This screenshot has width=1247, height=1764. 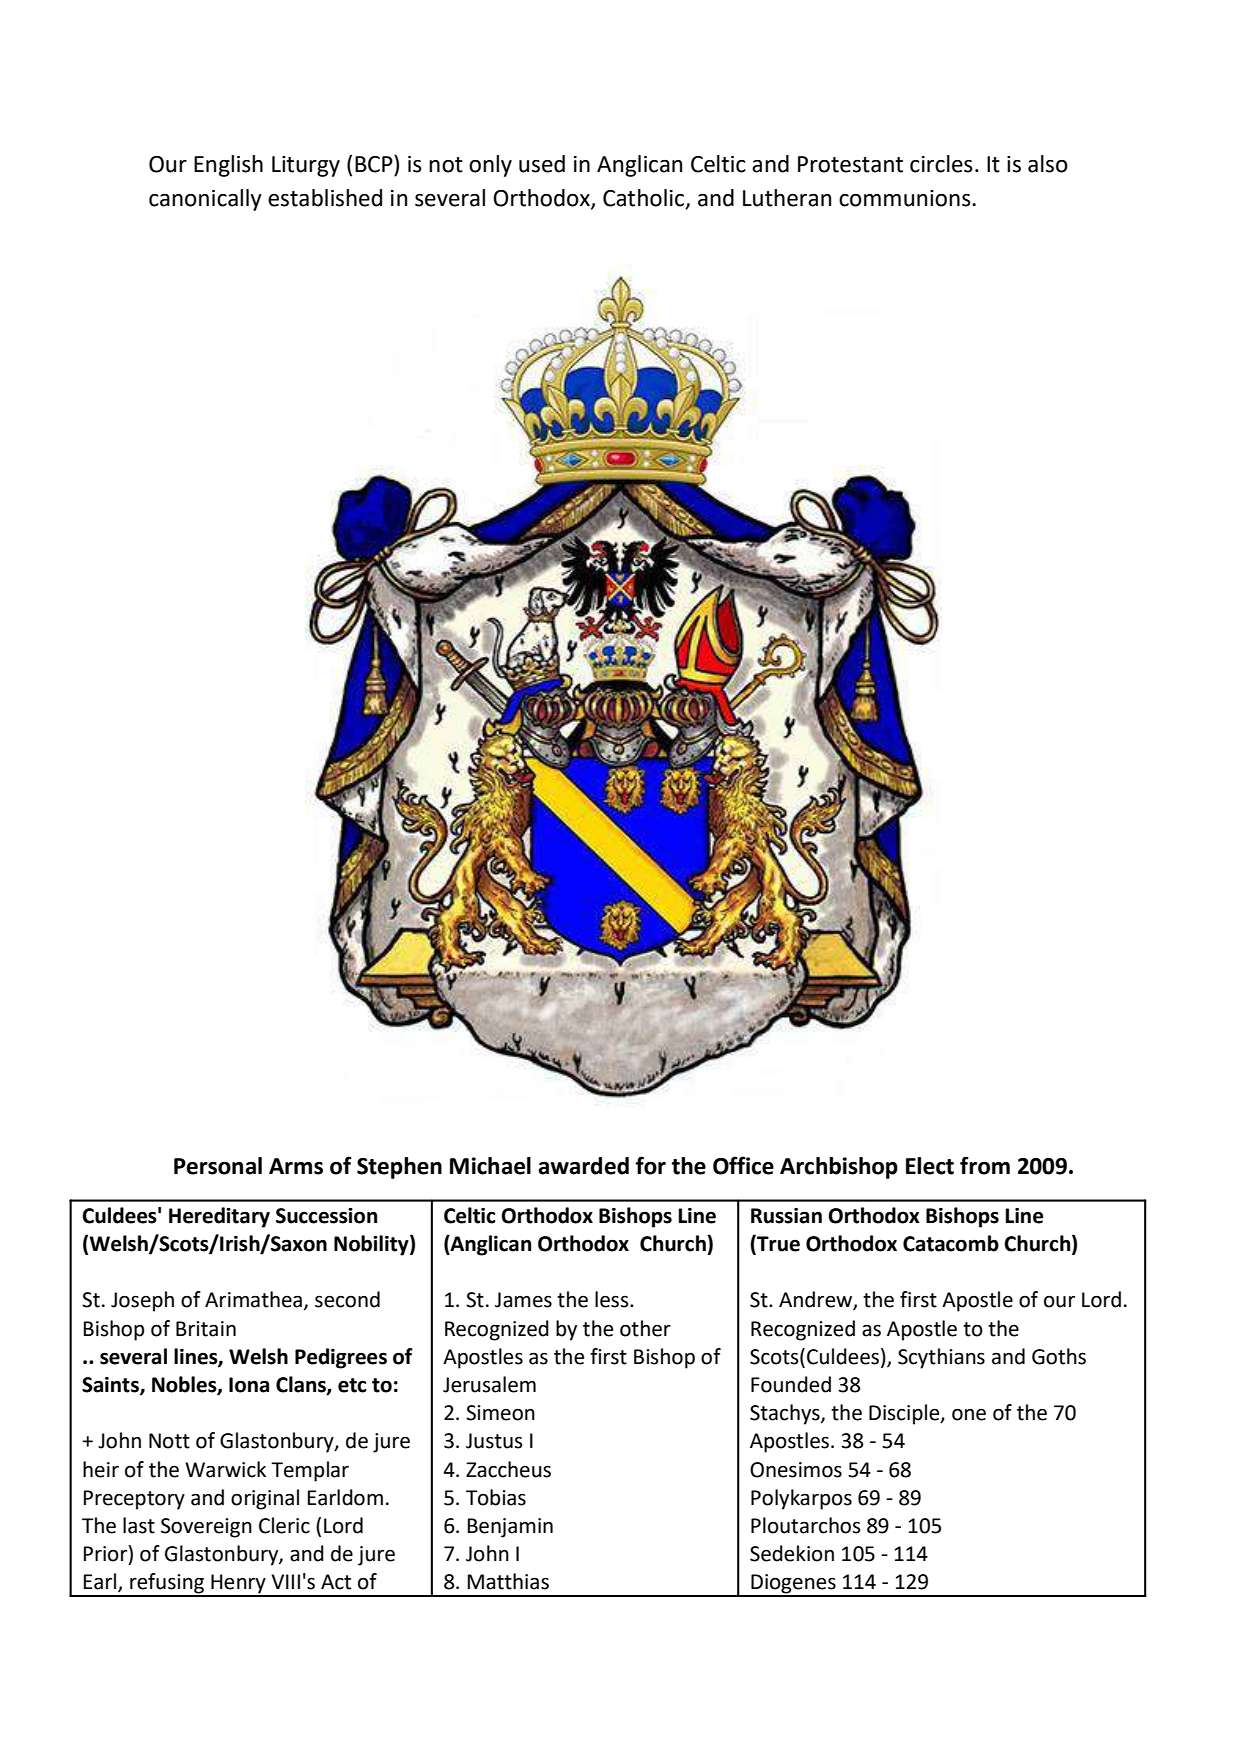 What do you see at coordinates (941, 164) in the screenshot?
I see `circles` at bounding box center [941, 164].
